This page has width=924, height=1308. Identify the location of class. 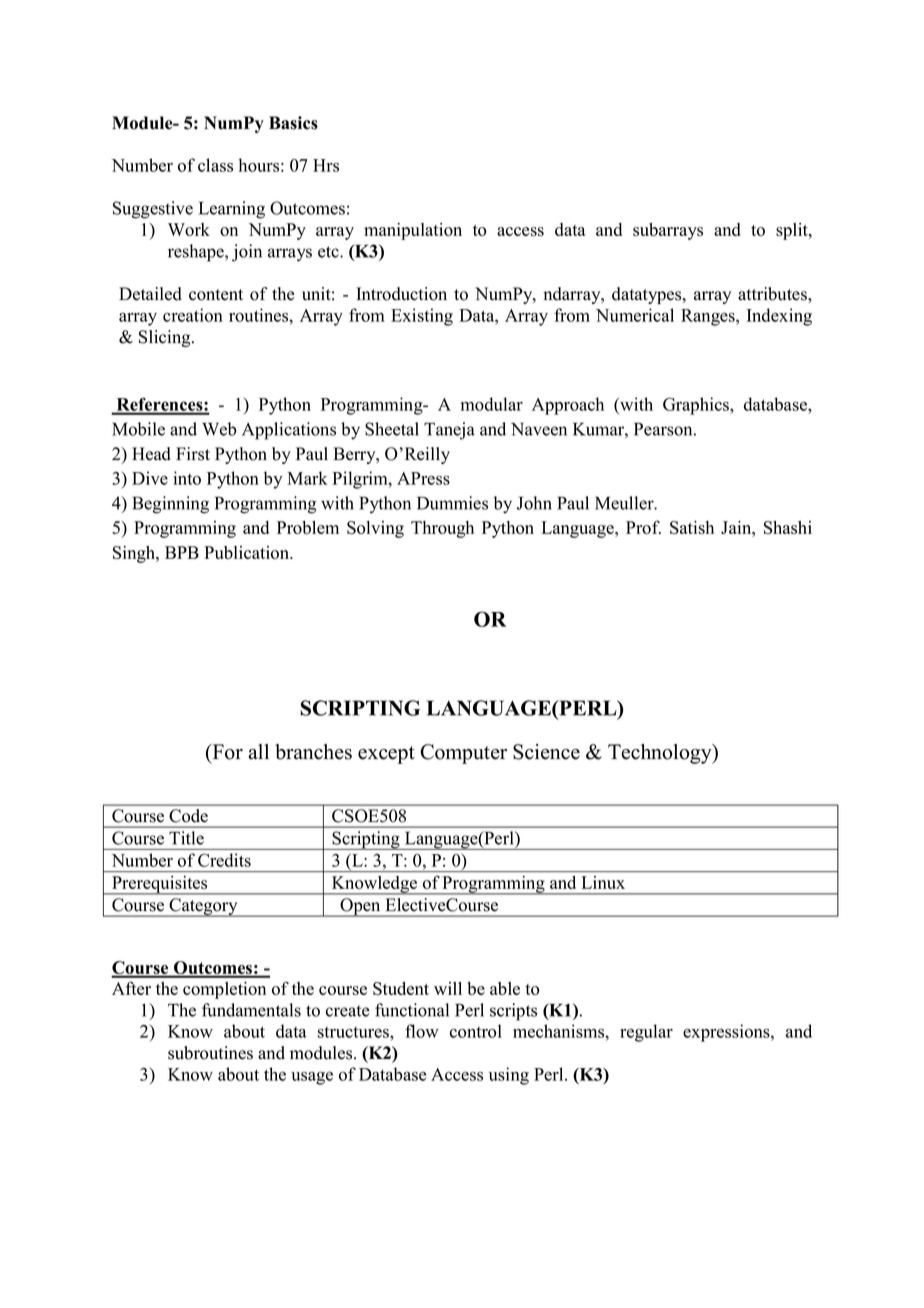
(215, 165).
